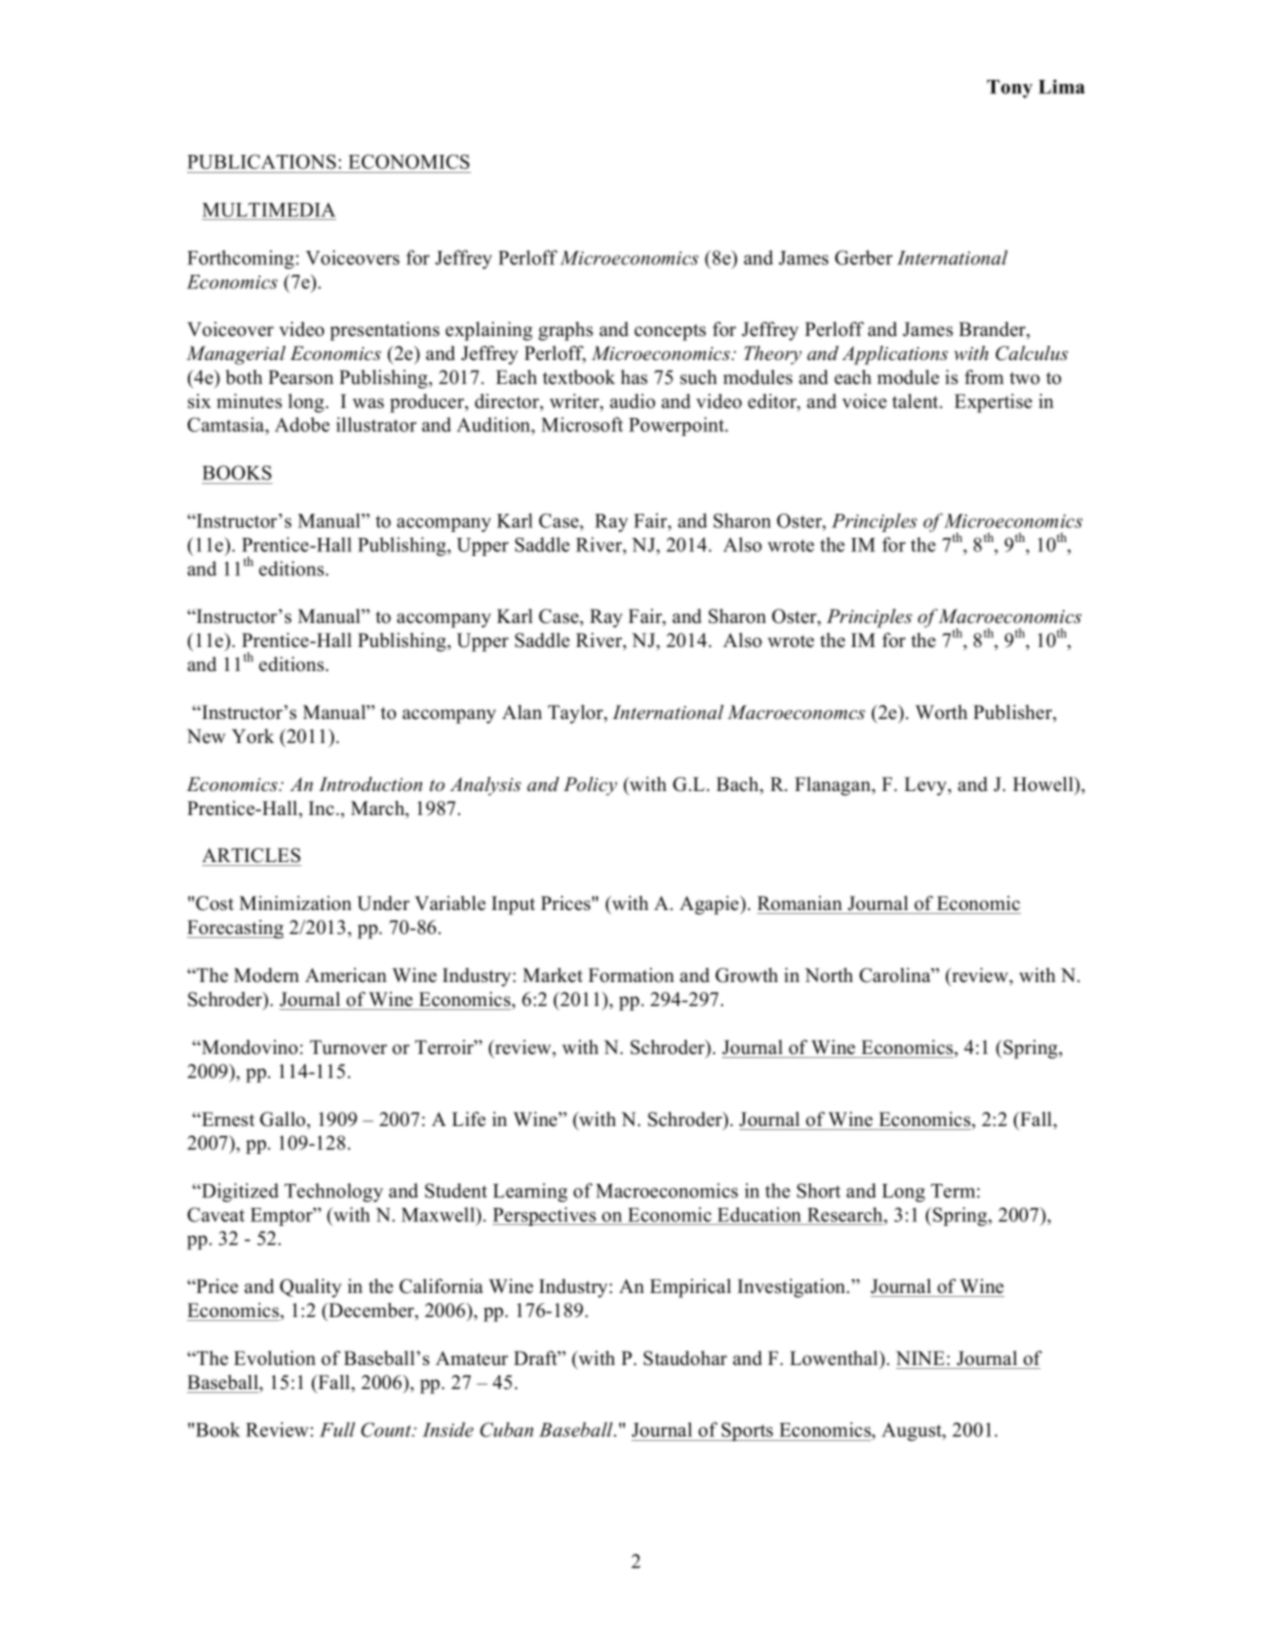 Image resolution: width=1273 pixels, height=1648 pixels. I want to click on Powerpoint, so click(678, 426).
